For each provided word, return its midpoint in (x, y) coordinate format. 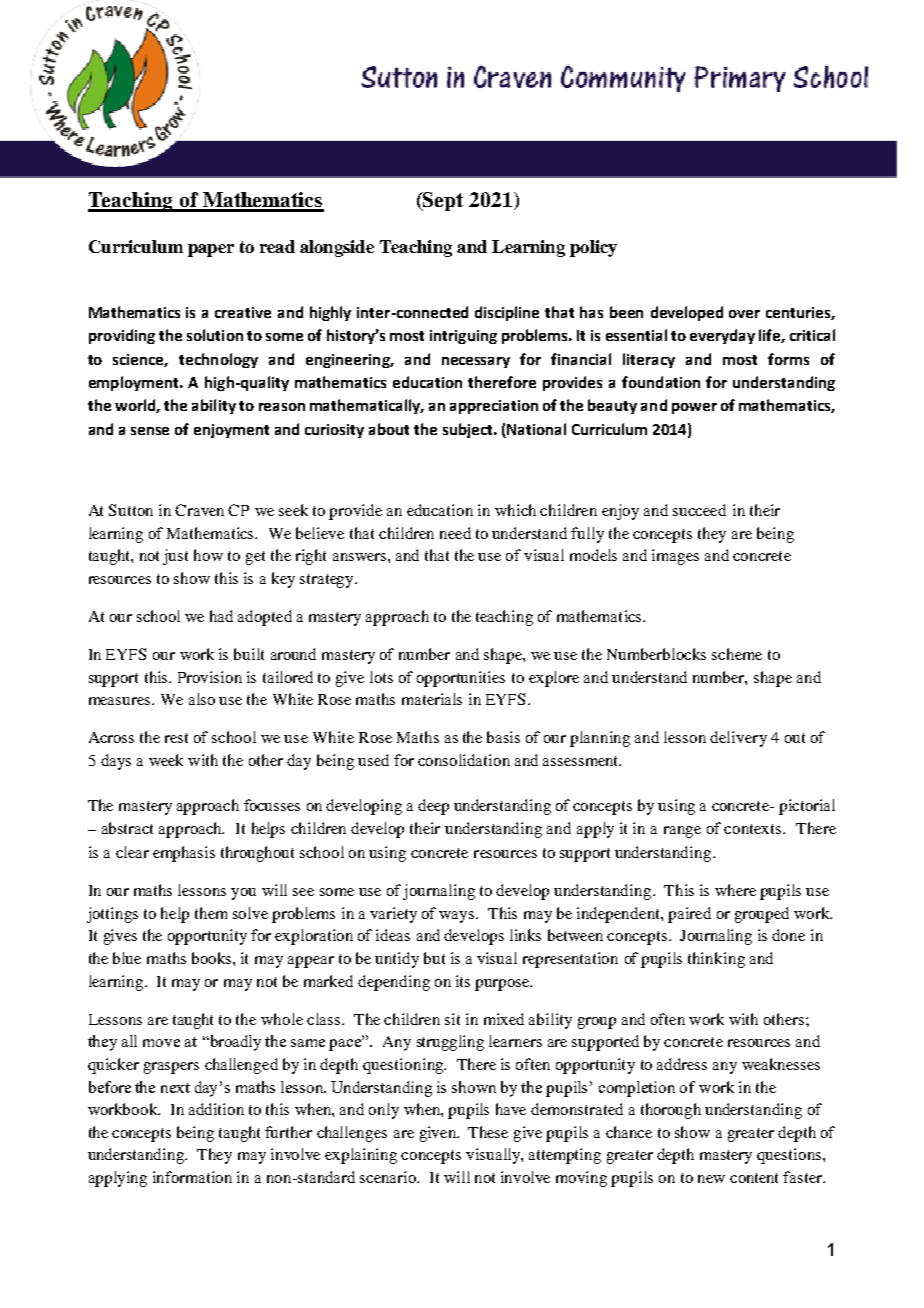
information (192, 1177)
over (744, 314)
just (175, 557)
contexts (754, 829)
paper (211, 250)
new (711, 1179)
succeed (699, 510)
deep (433, 807)
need (455, 533)
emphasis (184, 854)
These (488, 1132)
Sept (442, 201)
